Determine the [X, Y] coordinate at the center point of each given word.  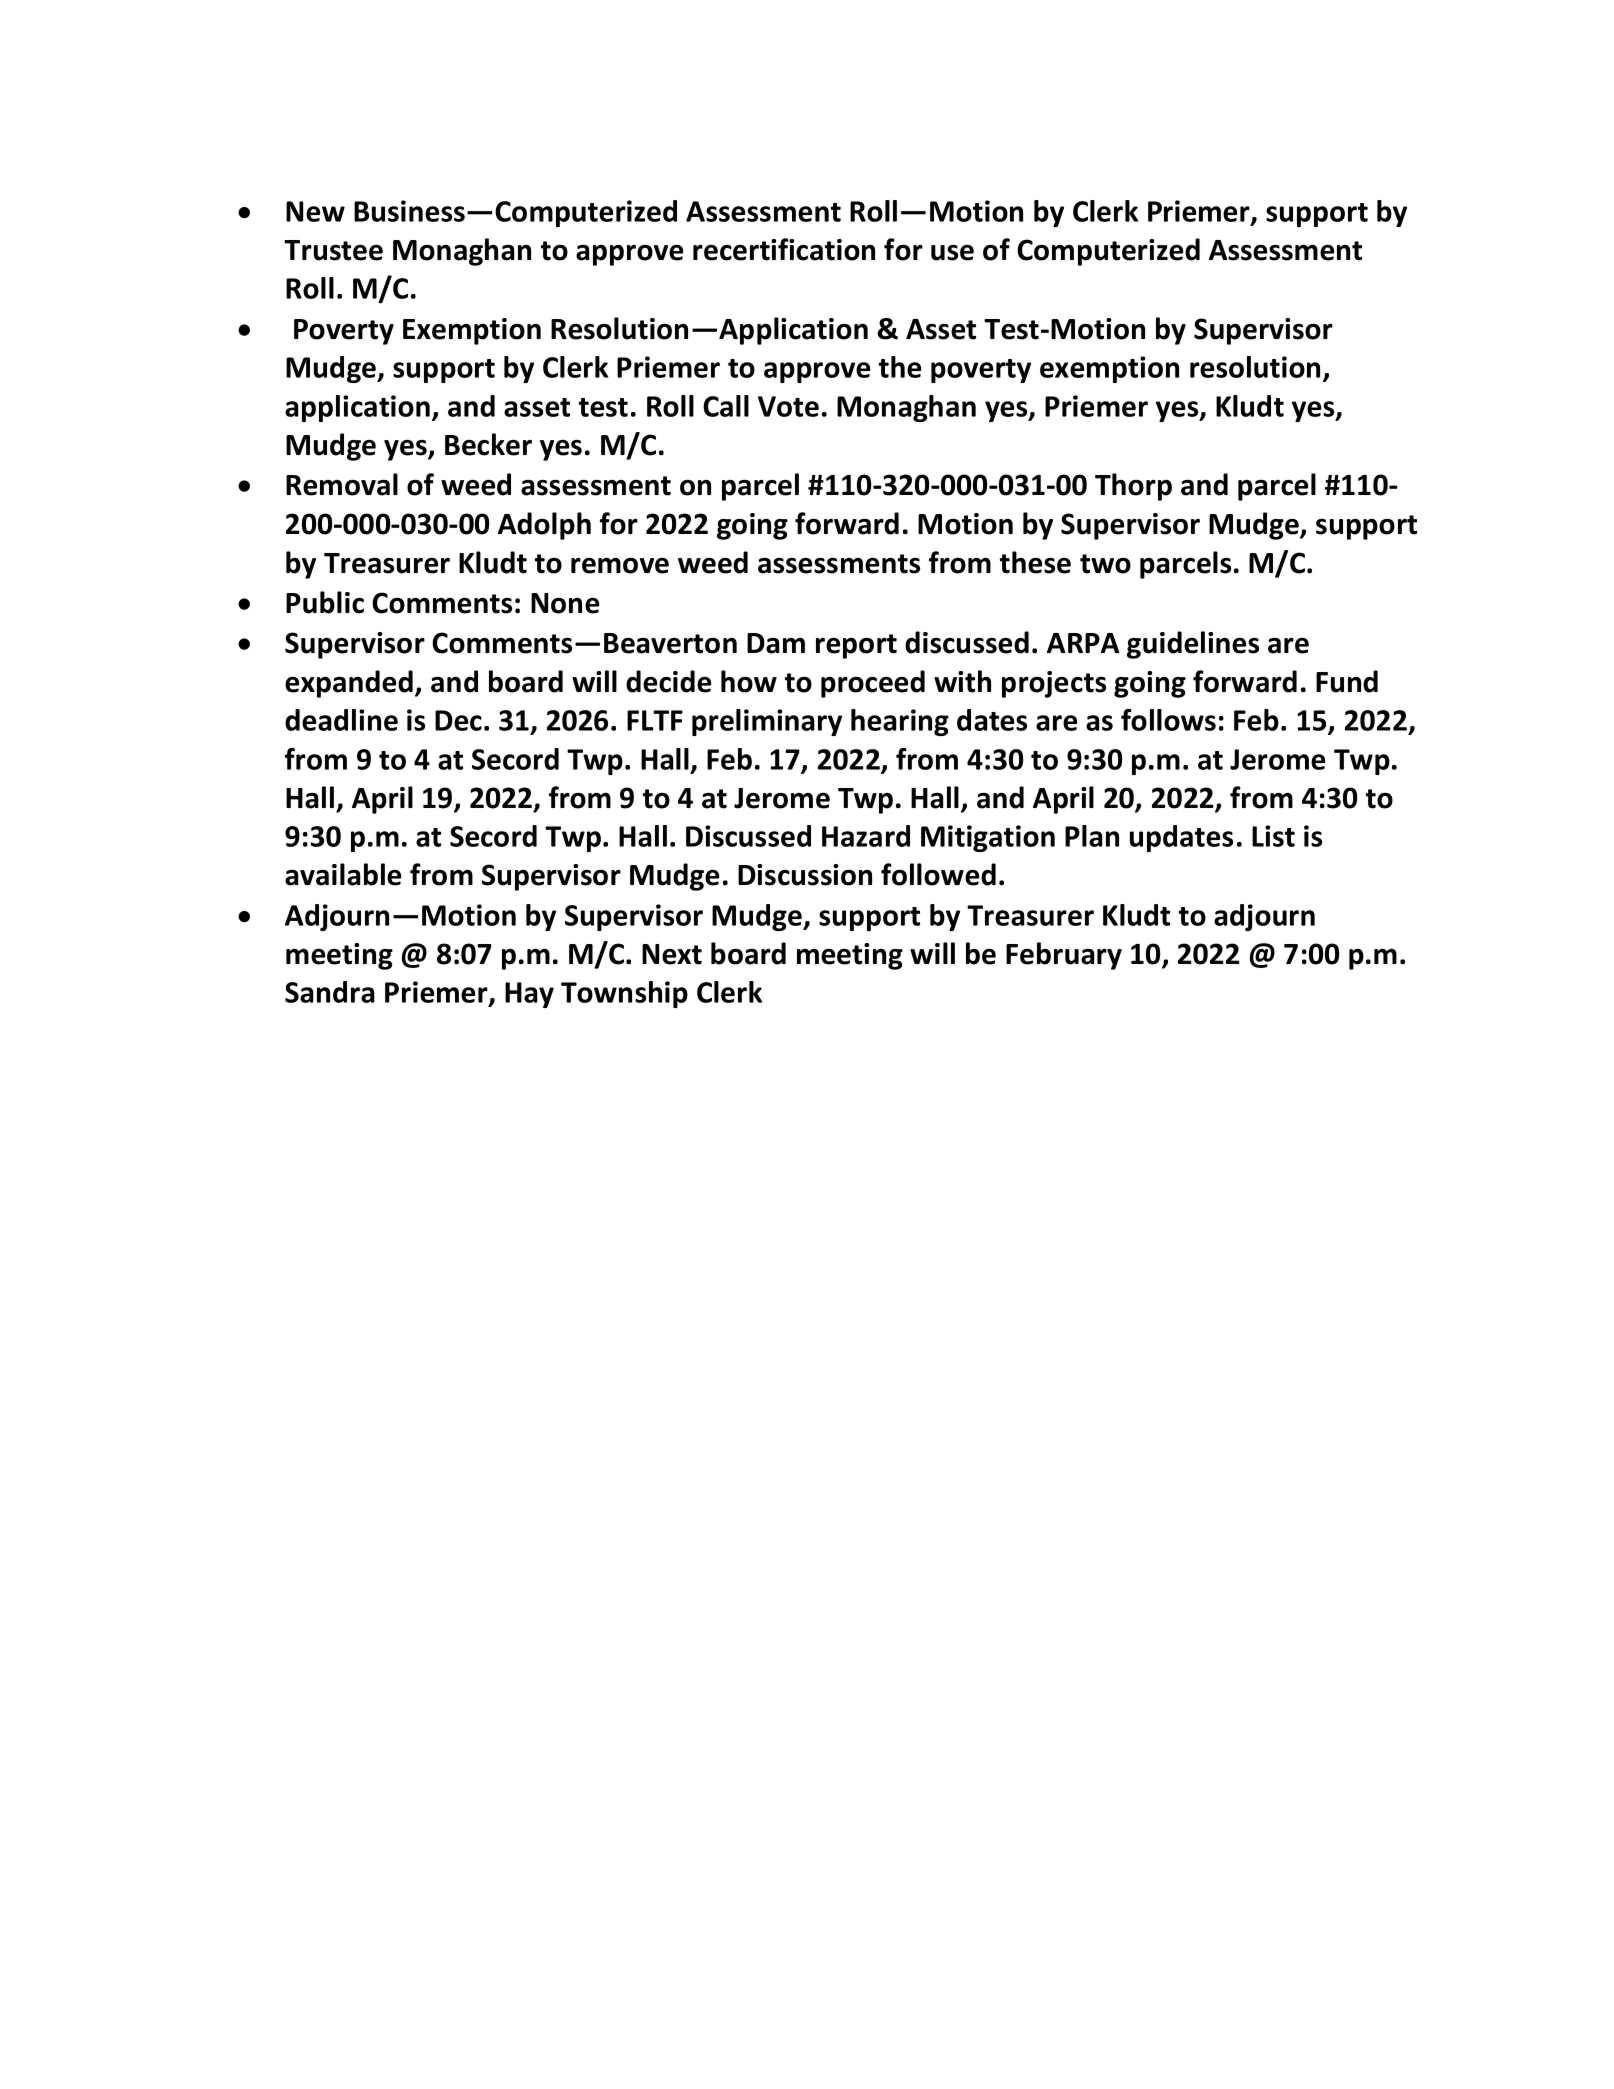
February [1064, 956]
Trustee [333, 250]
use [952, 253]
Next [672, 954]
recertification [784, 249]
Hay [529, 995]
